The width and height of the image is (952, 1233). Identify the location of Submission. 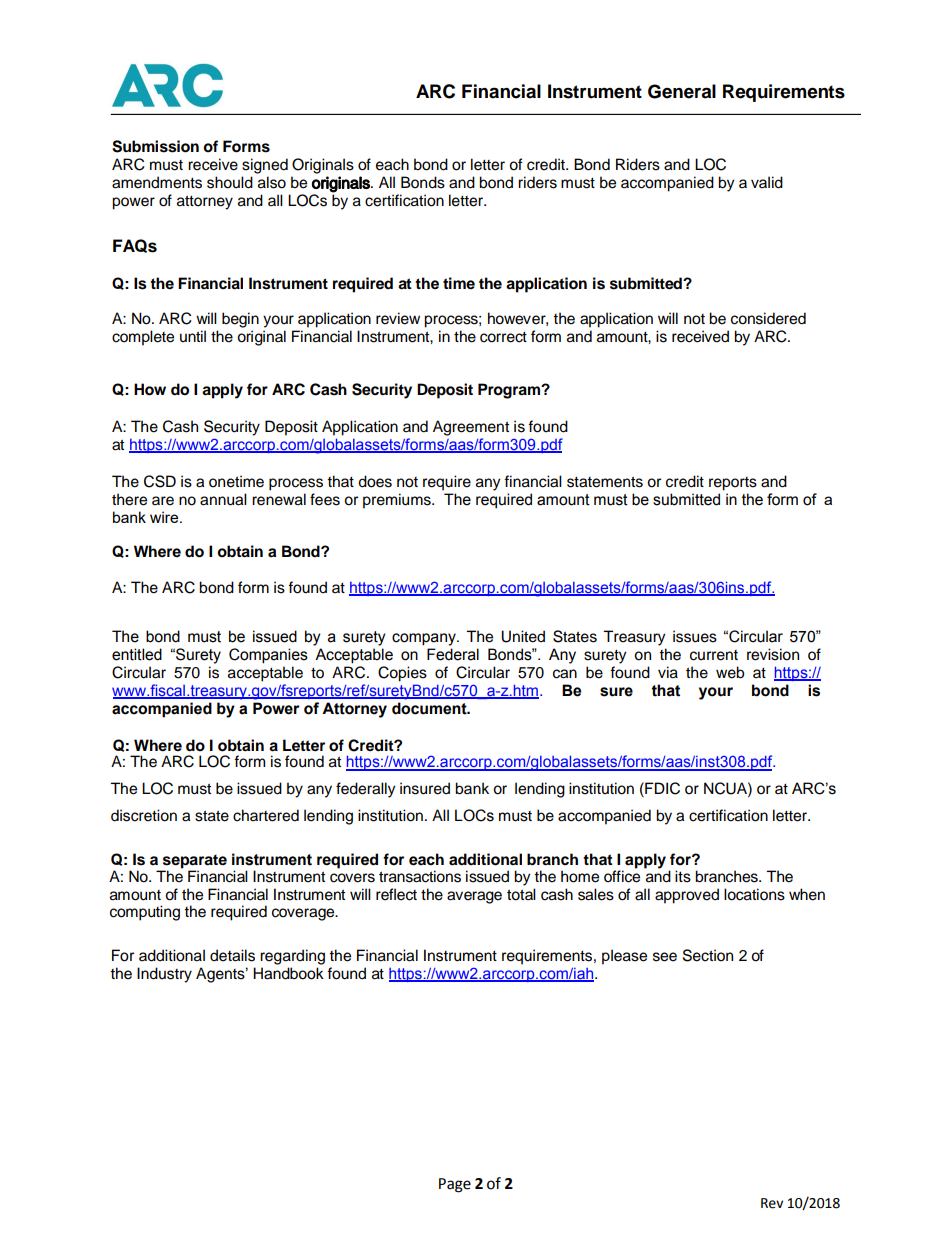
(155, 146).
